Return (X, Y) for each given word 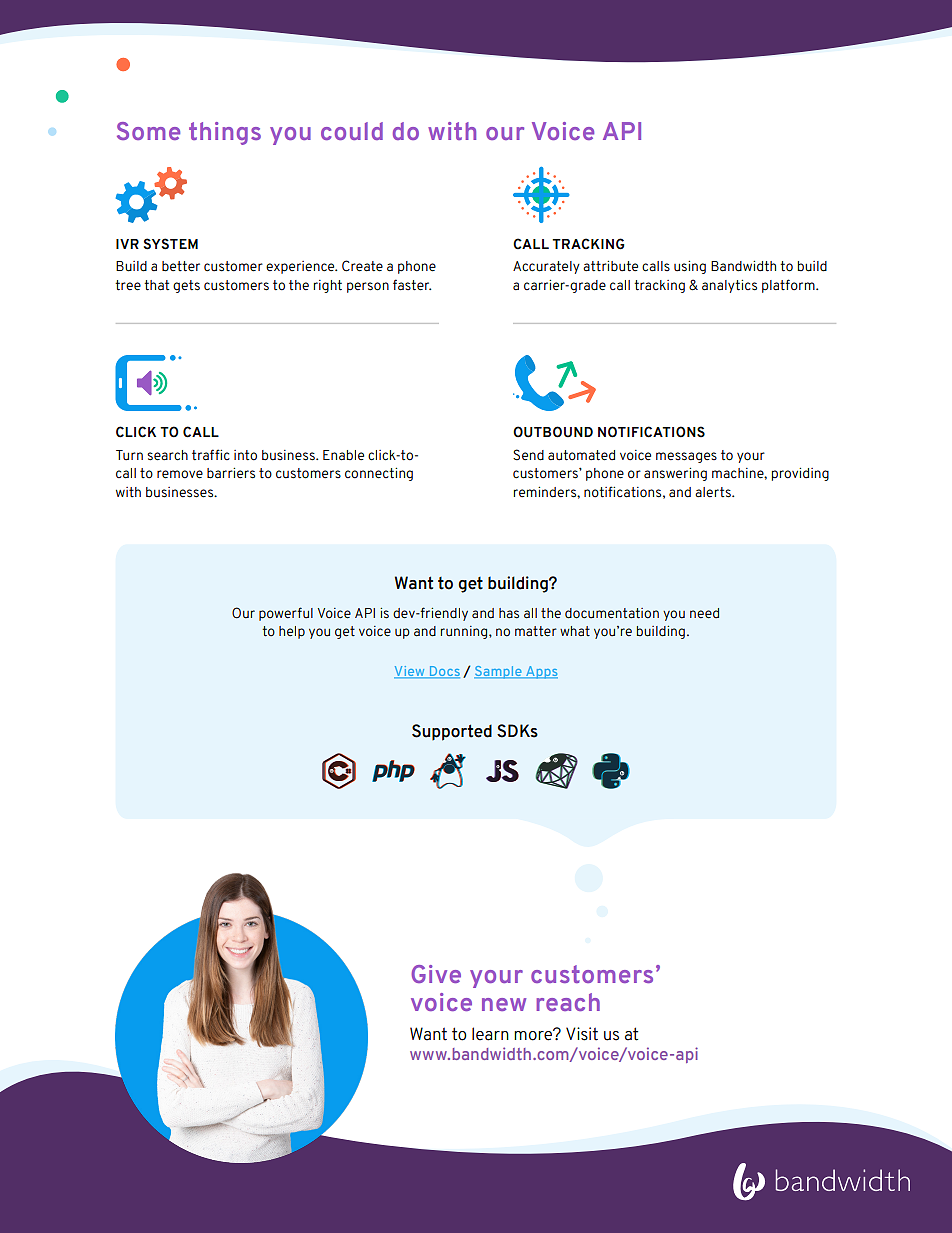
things (225, 133)
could (352, 131)
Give (436, 974)
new (504, 1004)
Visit (582, 1034)
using (690, 267)
